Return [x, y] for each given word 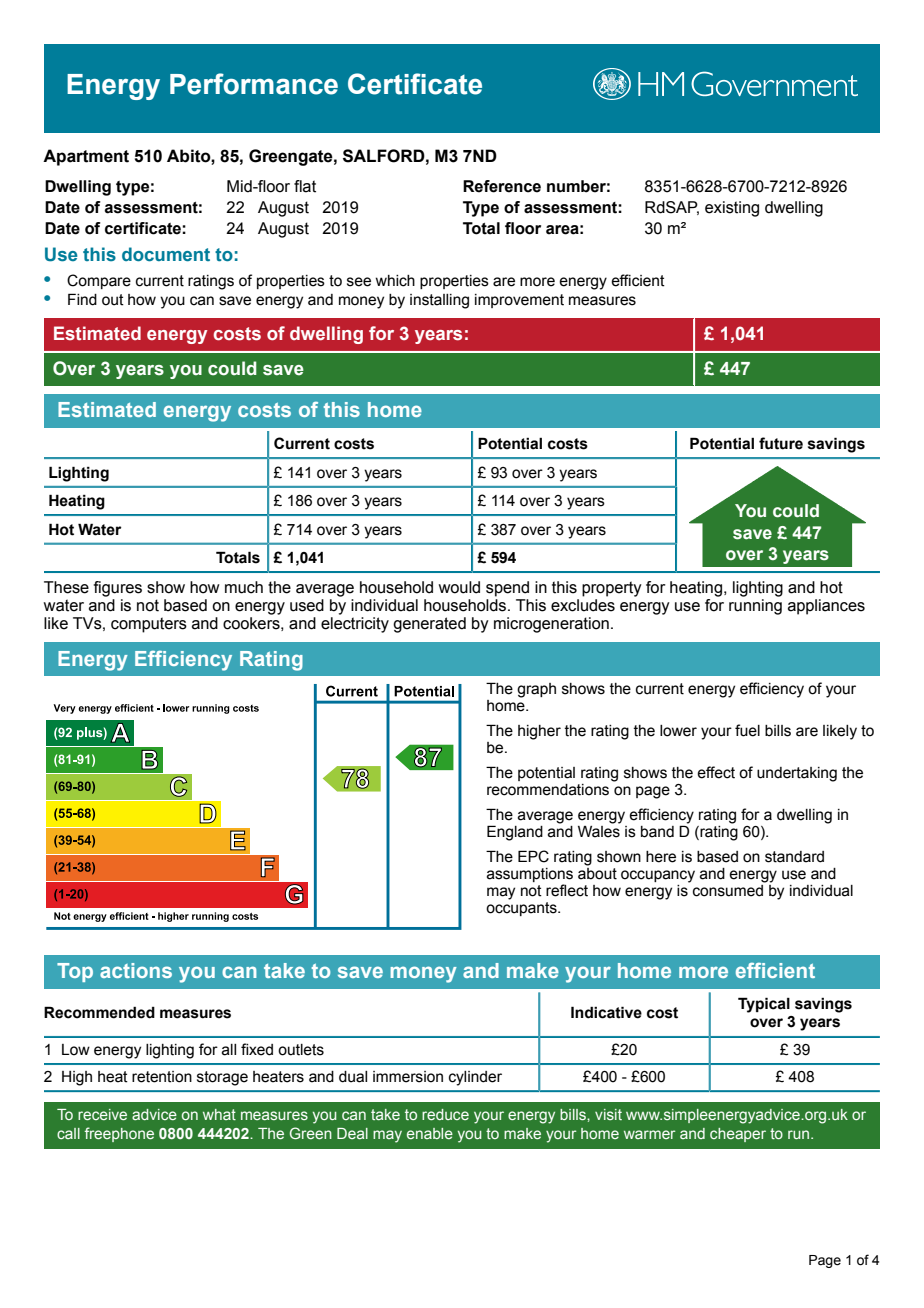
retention [162, 1077]
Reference [502, 186]
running [755, 607]
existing [732, 209]
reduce [445, 1114]
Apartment [86, 157]
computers [149, 625]
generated [429, 625]
